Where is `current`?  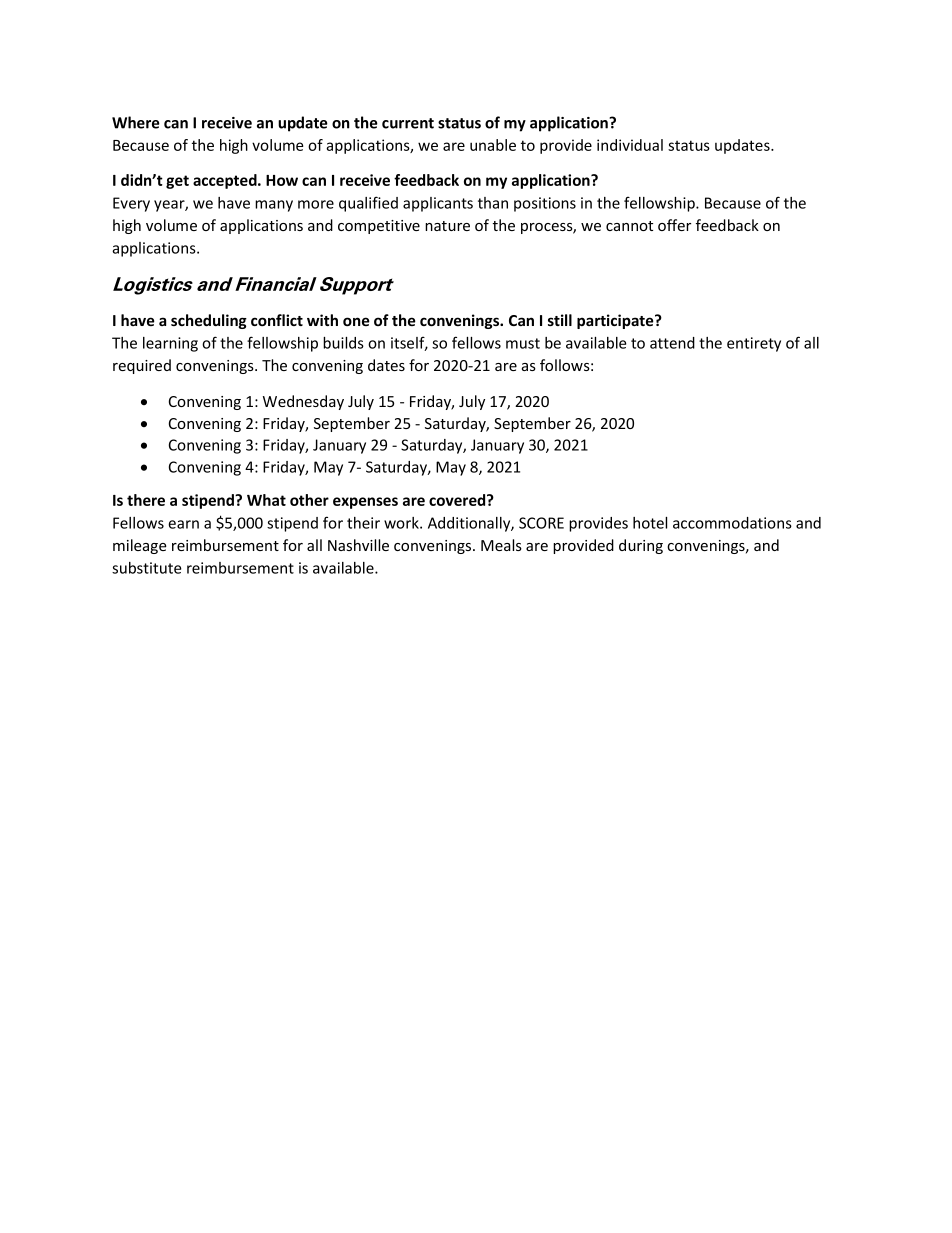 current is located at coordinates (408, 123).
